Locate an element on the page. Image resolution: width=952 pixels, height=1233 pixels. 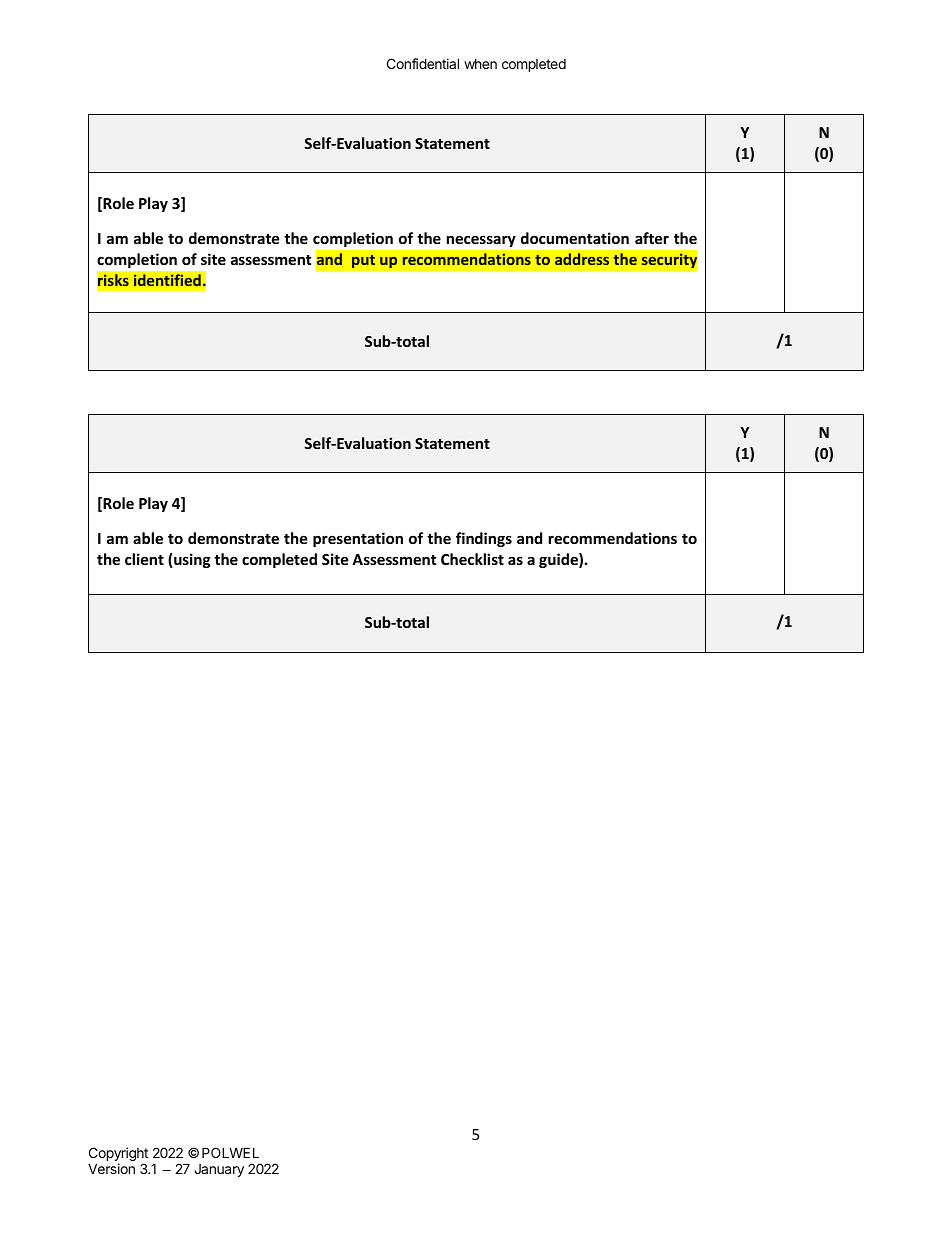
client is located at coordinates (144, 559).
